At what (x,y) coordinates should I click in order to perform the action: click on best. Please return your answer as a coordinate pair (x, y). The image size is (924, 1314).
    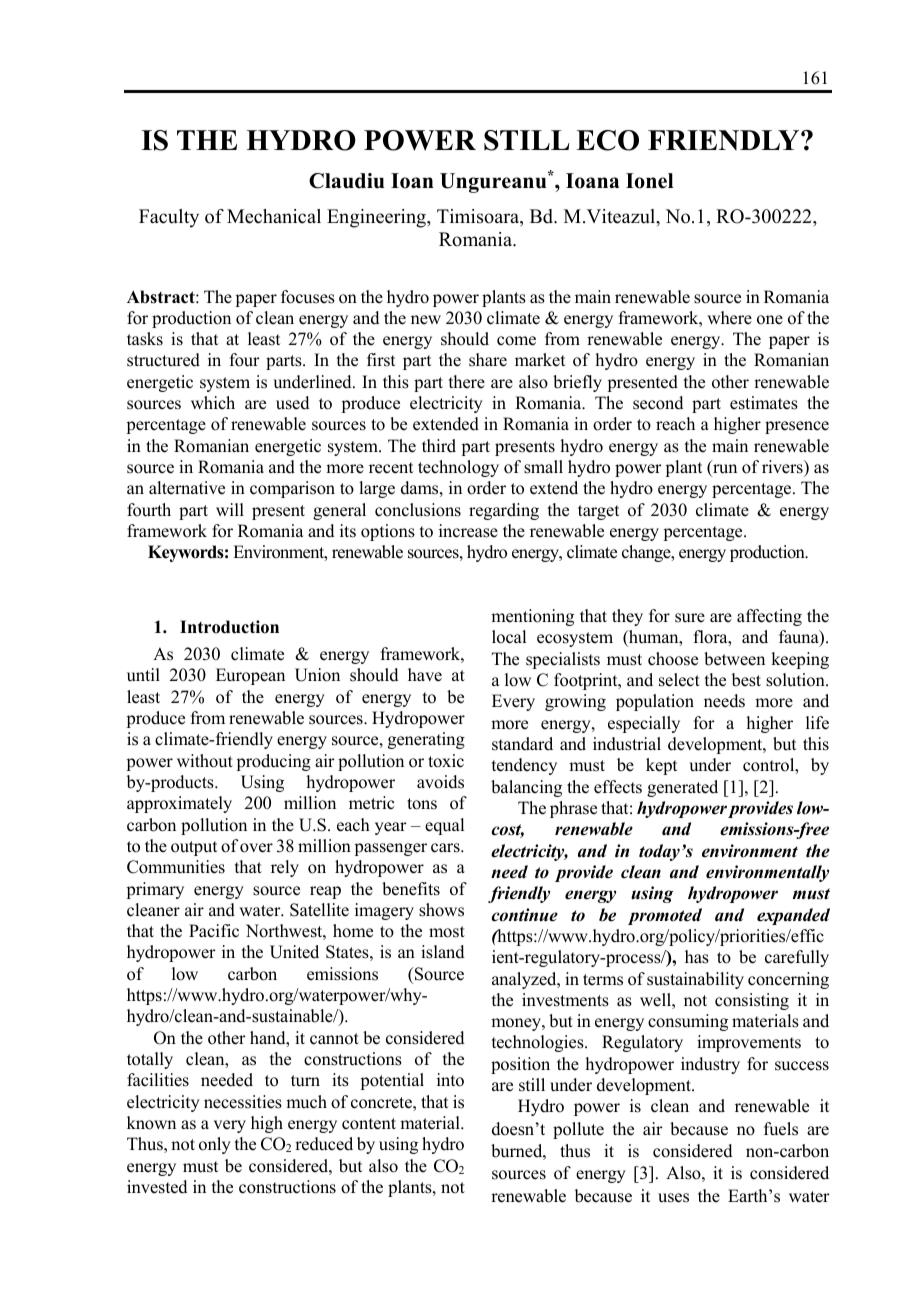
    Looking at the image, I should click on (746, 680).
